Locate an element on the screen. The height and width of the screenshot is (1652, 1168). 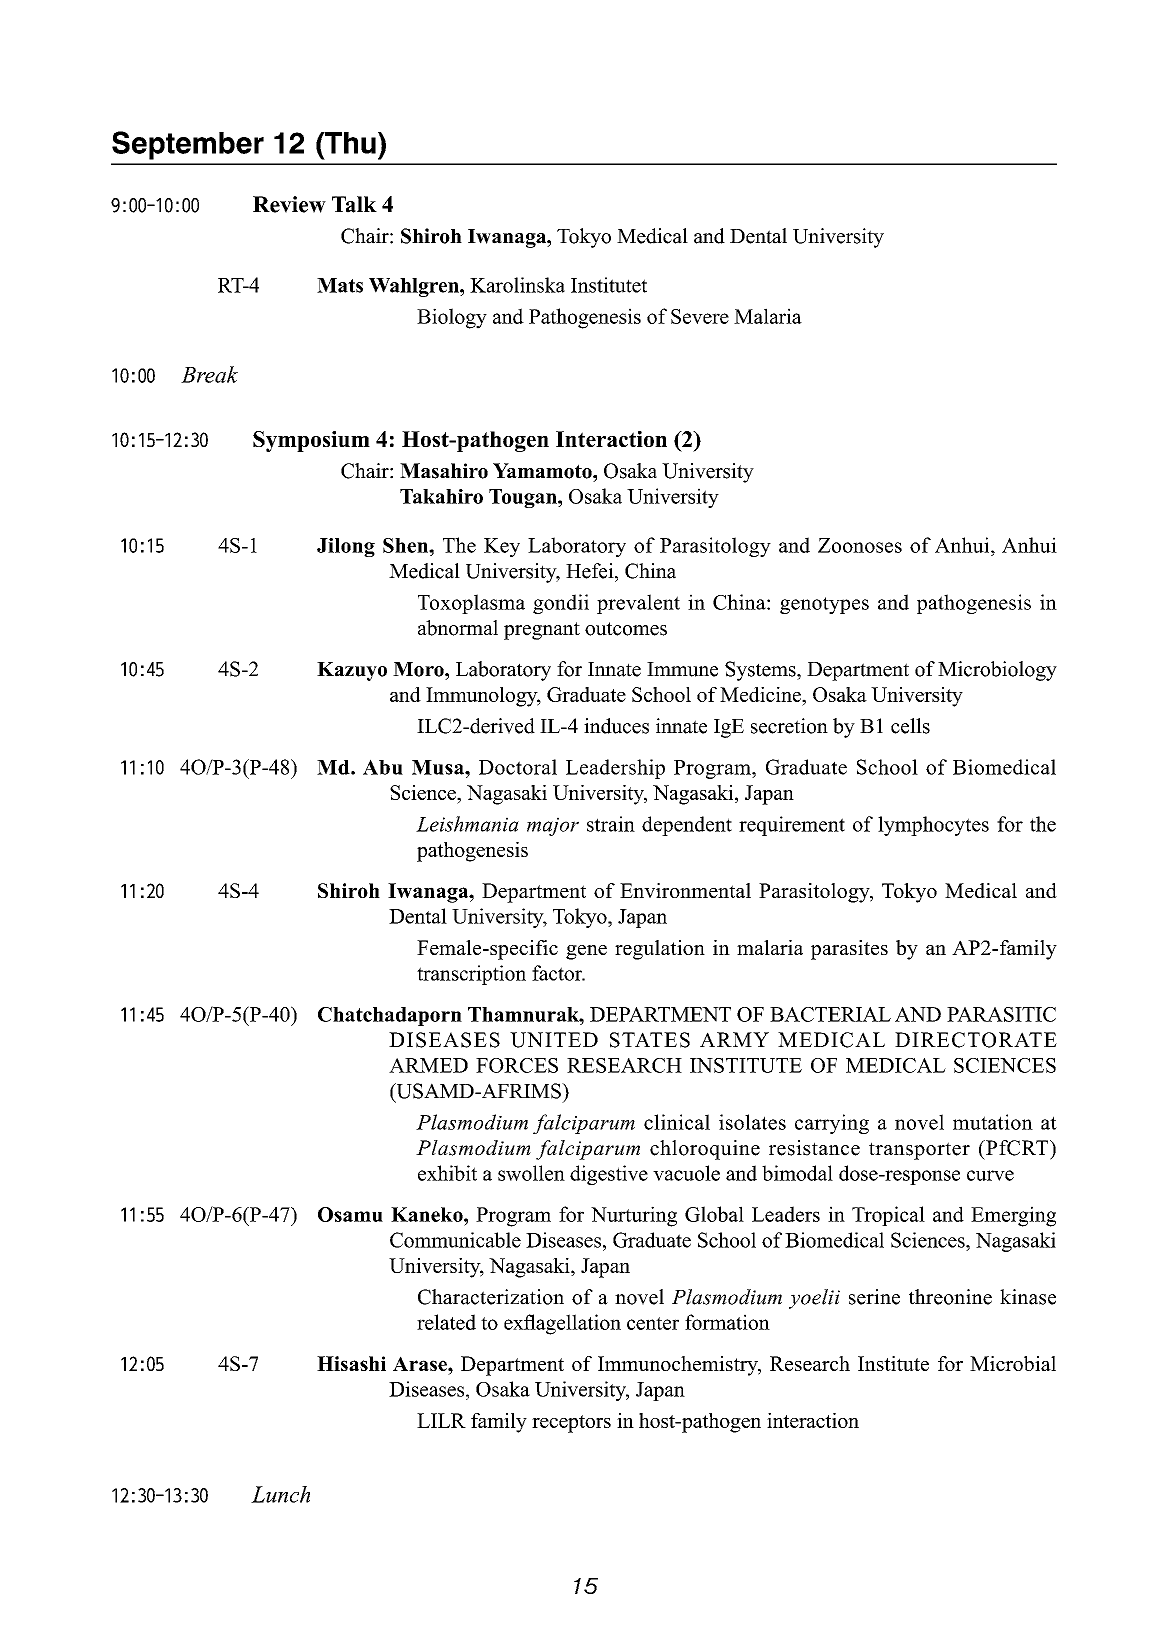
receptors is located at coordinates (571, 1424).
